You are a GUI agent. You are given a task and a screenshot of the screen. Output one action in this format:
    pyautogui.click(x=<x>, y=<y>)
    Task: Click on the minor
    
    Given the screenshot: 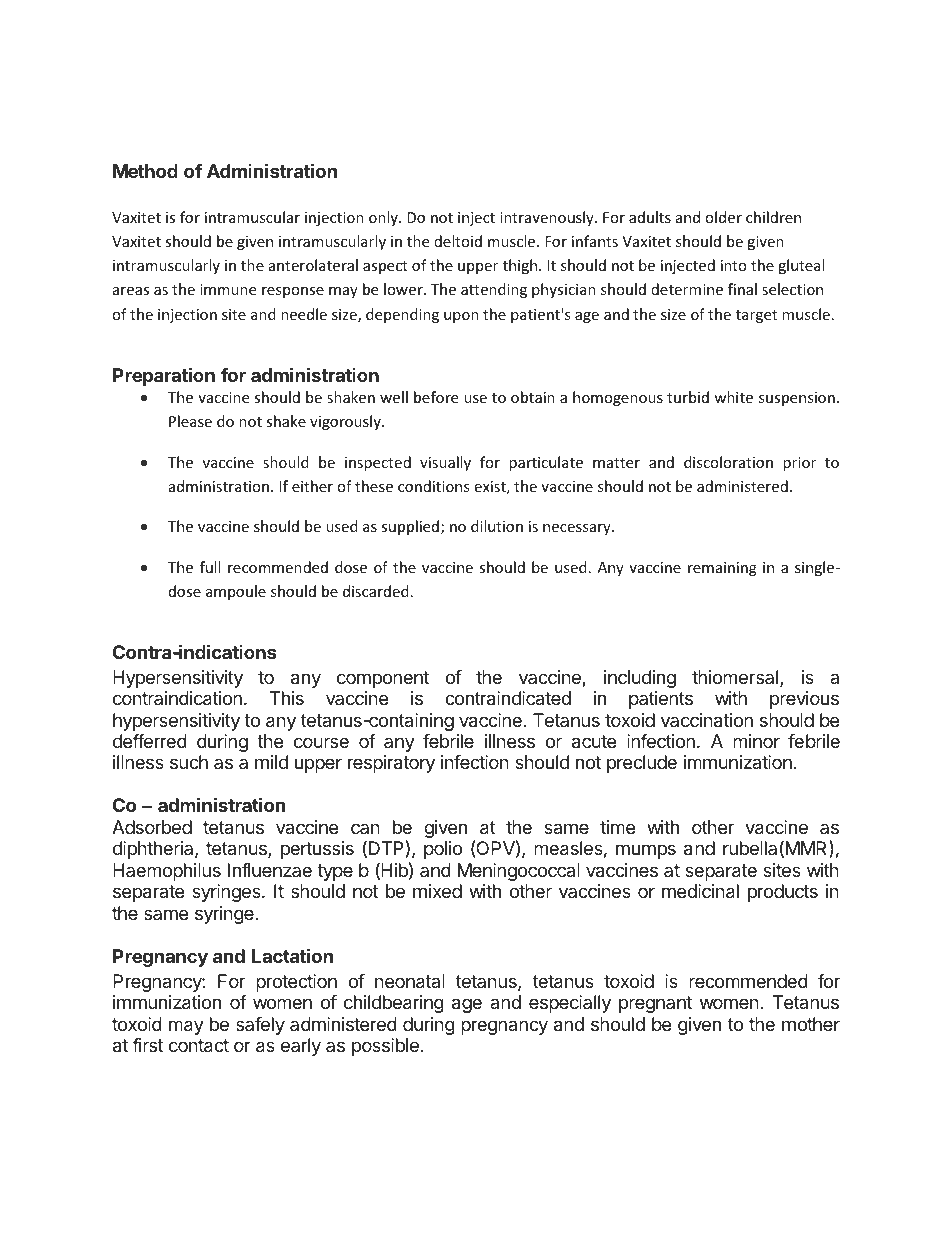 What is the action you would take?
    pyautogui.click(x=756, y=741)
